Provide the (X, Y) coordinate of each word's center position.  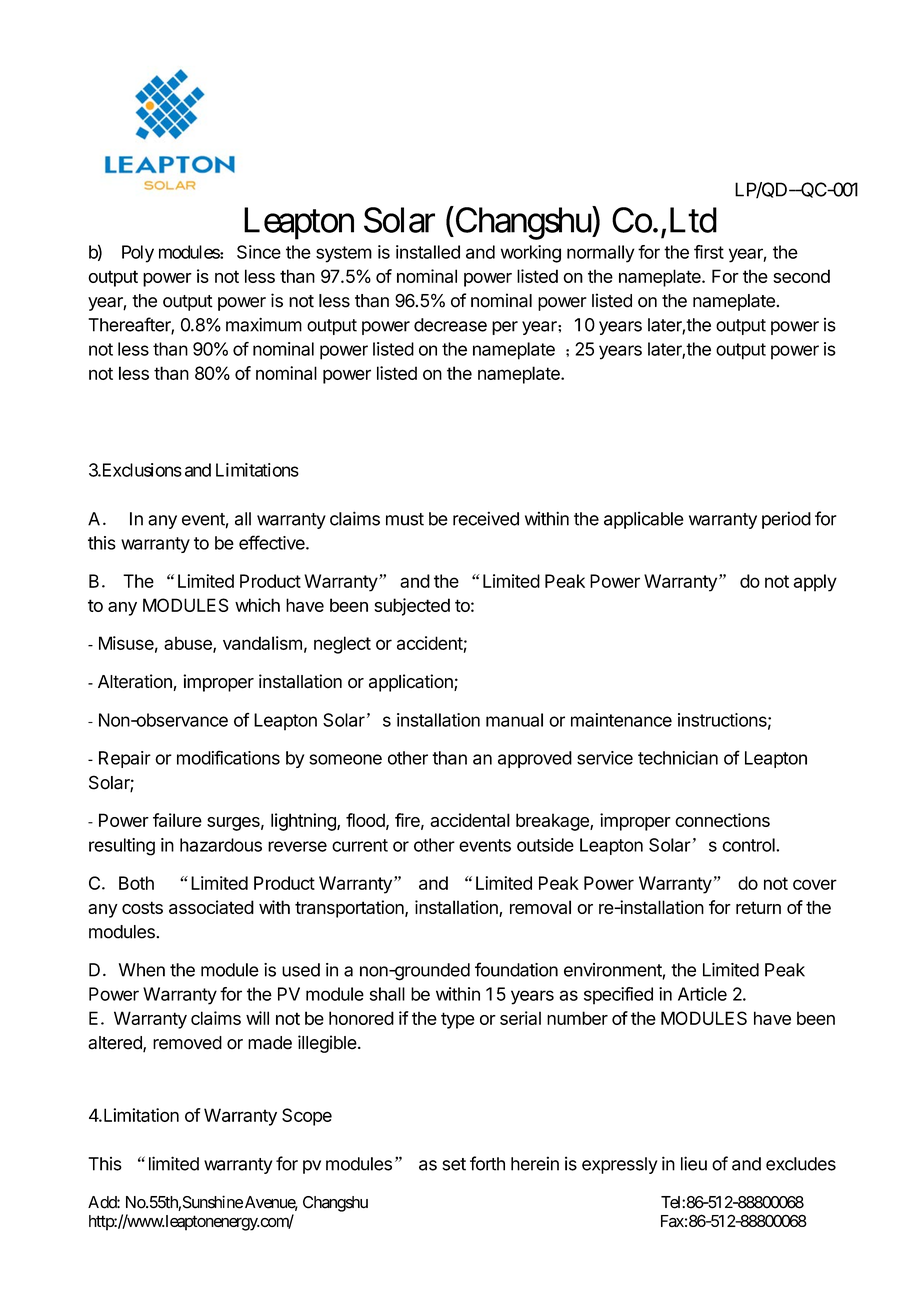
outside (545, 845)
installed (428, 252)
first (709, 252)
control (749, 845)
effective (273, 542)
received (486, 518)
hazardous (221, 845)
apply (815, 583)
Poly (138, 254)
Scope (307, 1117)
